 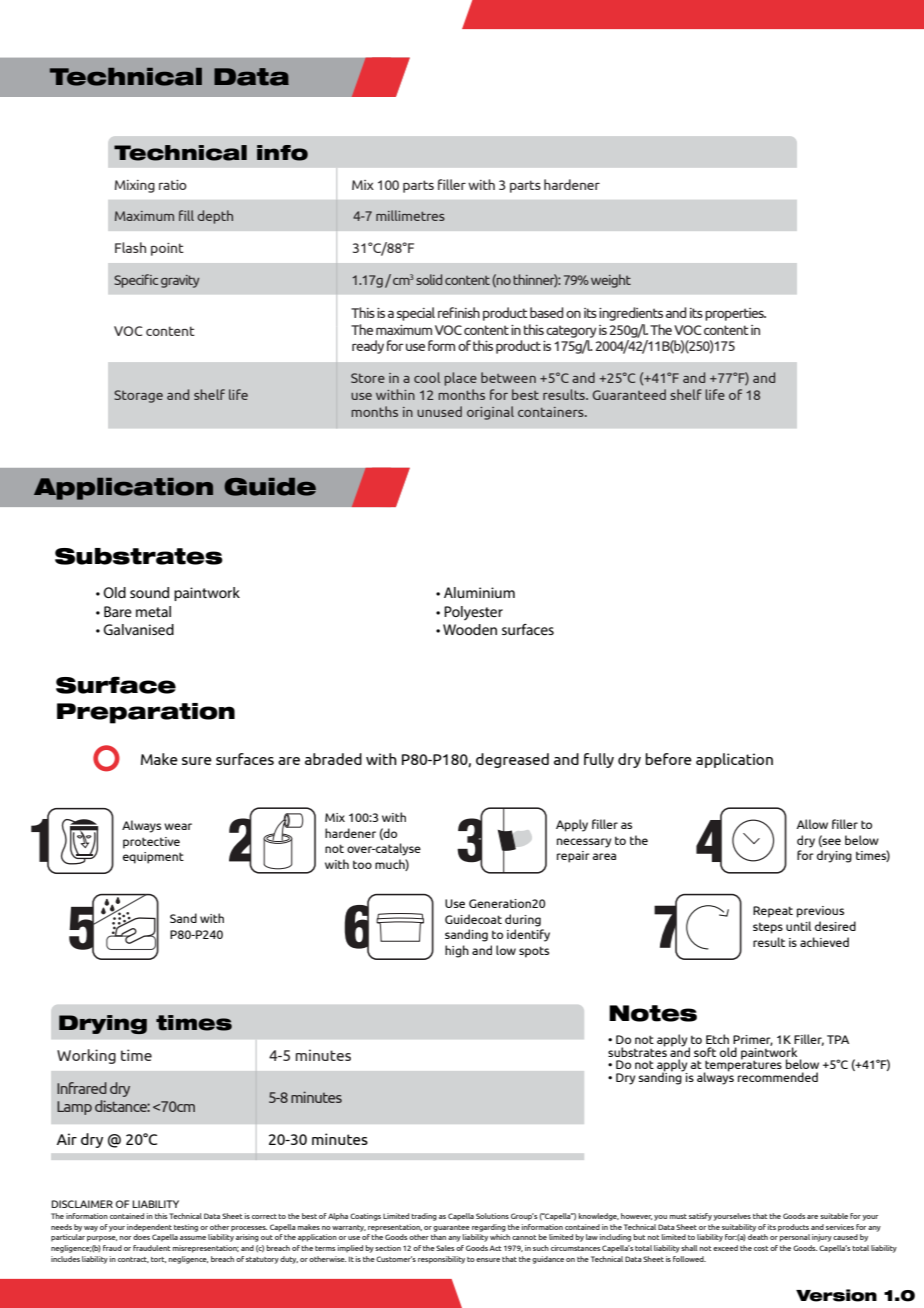 What do you see at coordinates (149, 592) in the image?
I see `sound` at bounding box center [149, 592].
